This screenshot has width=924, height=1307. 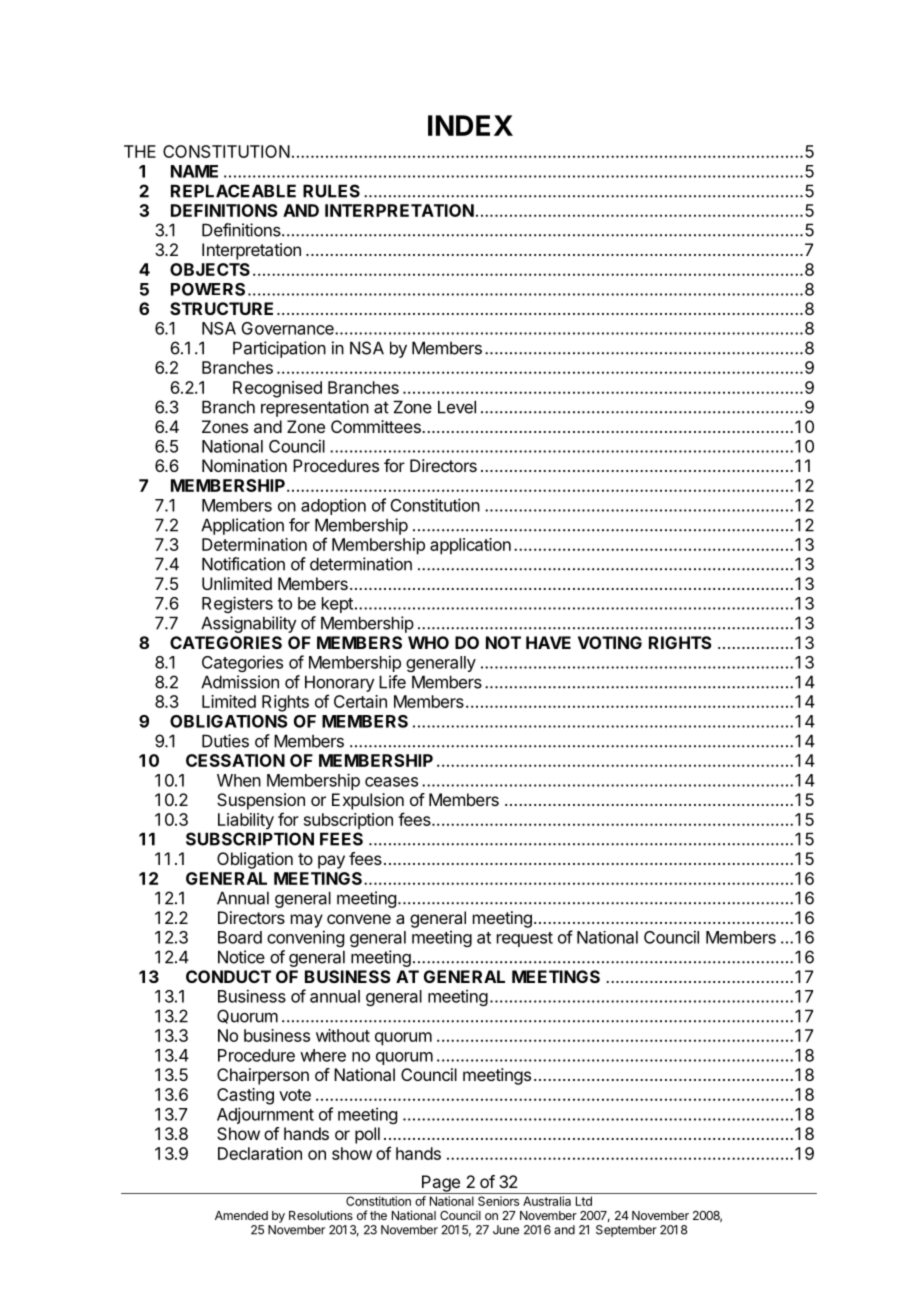 I want to click on Page, so click(x=441, y=1184).
